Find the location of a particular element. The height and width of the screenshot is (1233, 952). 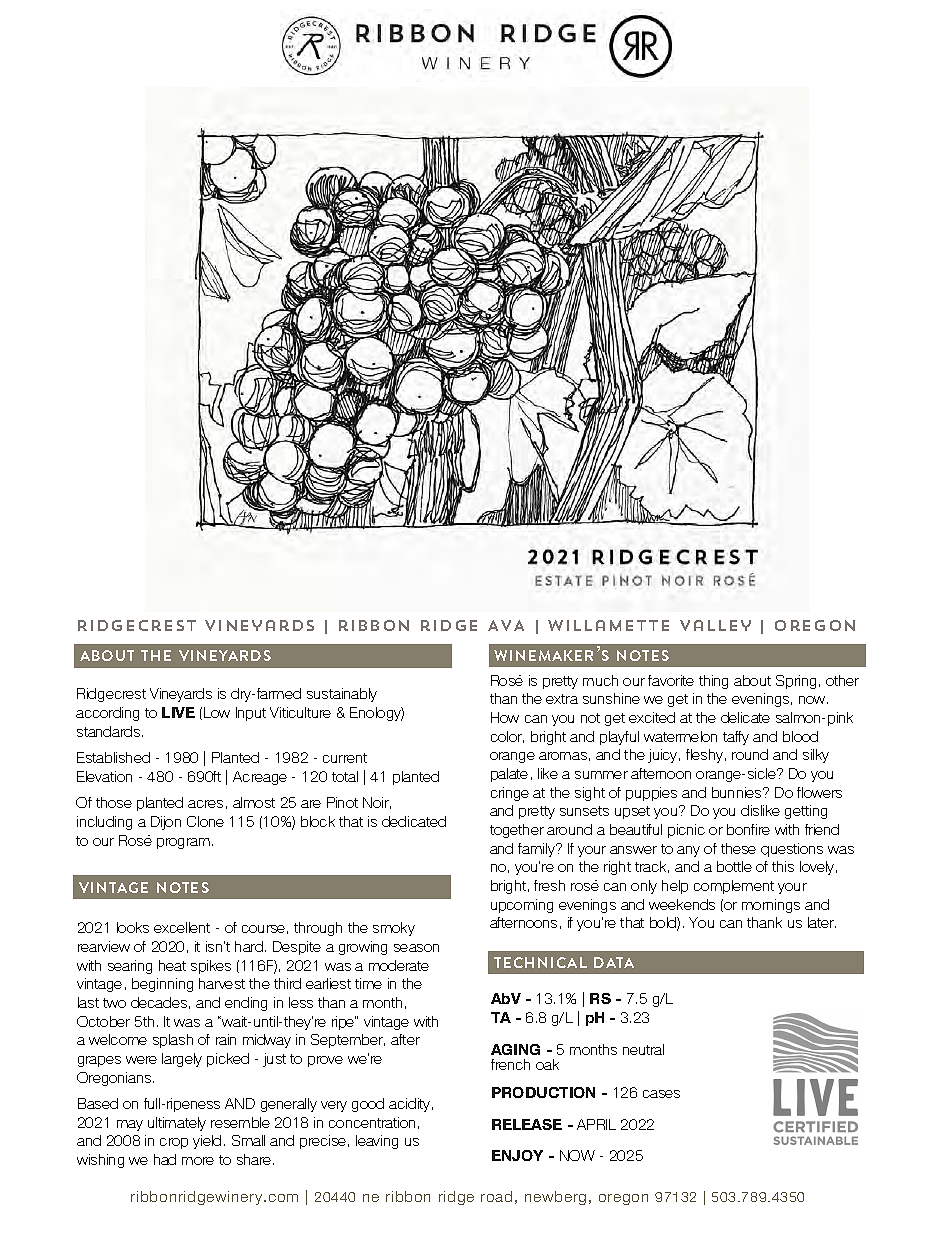

LIVE is located at coordinates (178, 712).
